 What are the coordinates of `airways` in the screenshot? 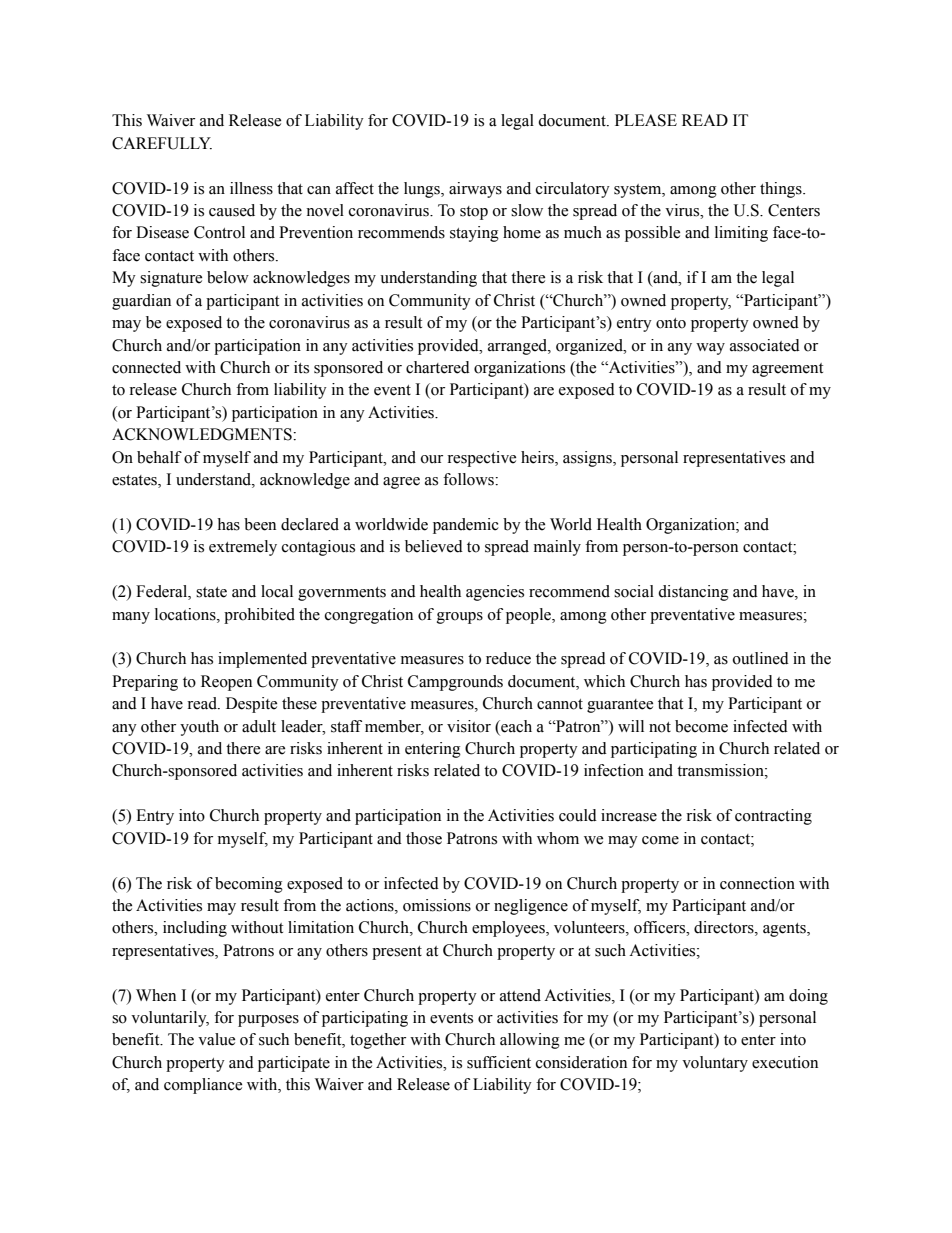 It's located at (475, 190).
